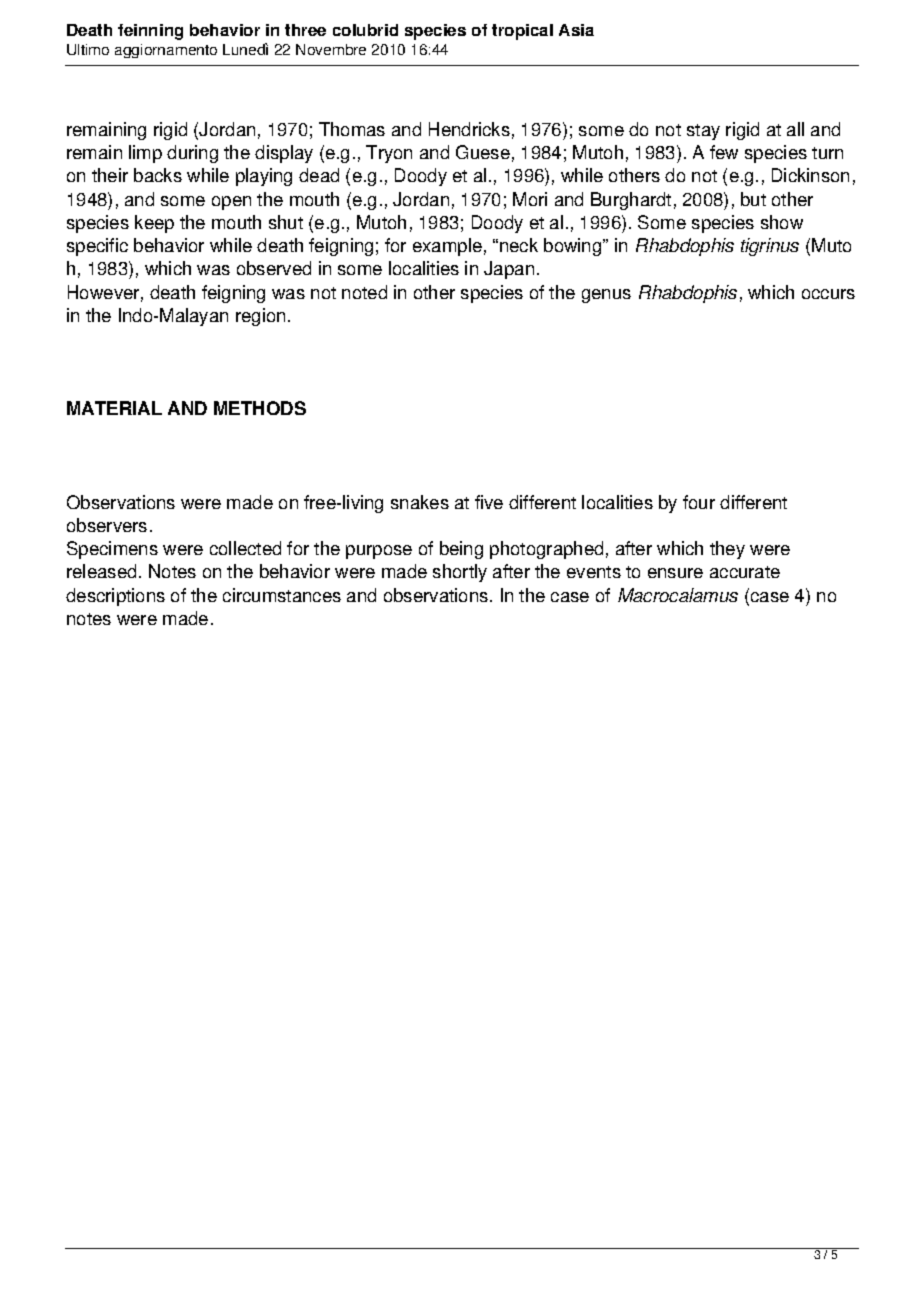 This screenshot has width=924, height=1308. What do you see at coordinates (305, 30) in the screenshot?
I see `three` at bounding box center [305, 30].
